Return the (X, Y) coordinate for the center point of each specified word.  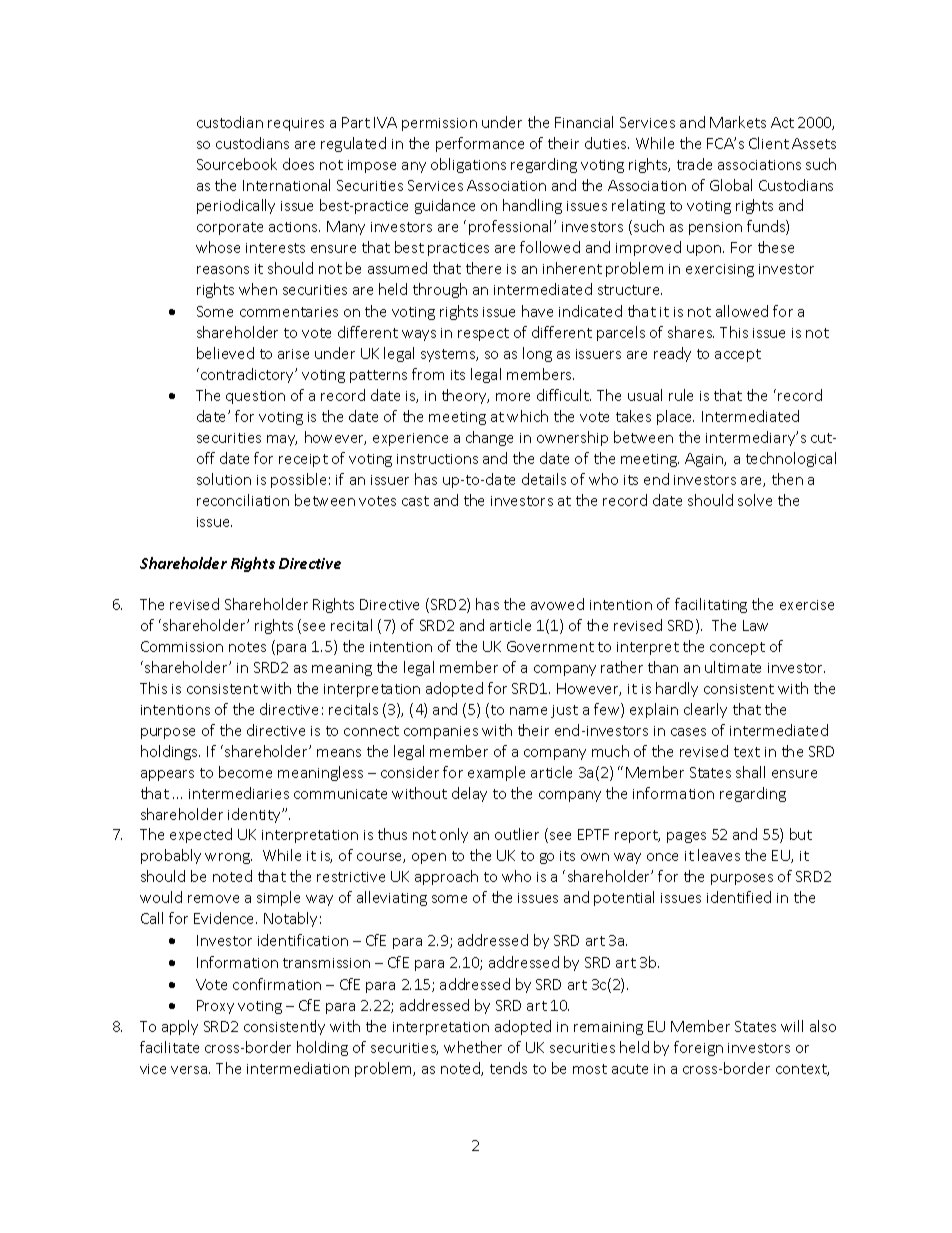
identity (255, 815)
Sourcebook (237, 164)
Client (769, 143)
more (513, 397)
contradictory (248, 375)
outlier (517, 834)
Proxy (215, 1007)
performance (480, 144)
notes (247, 647)
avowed (557, 604)
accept (738, 355)
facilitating (711, 605)
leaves (719, 855)
